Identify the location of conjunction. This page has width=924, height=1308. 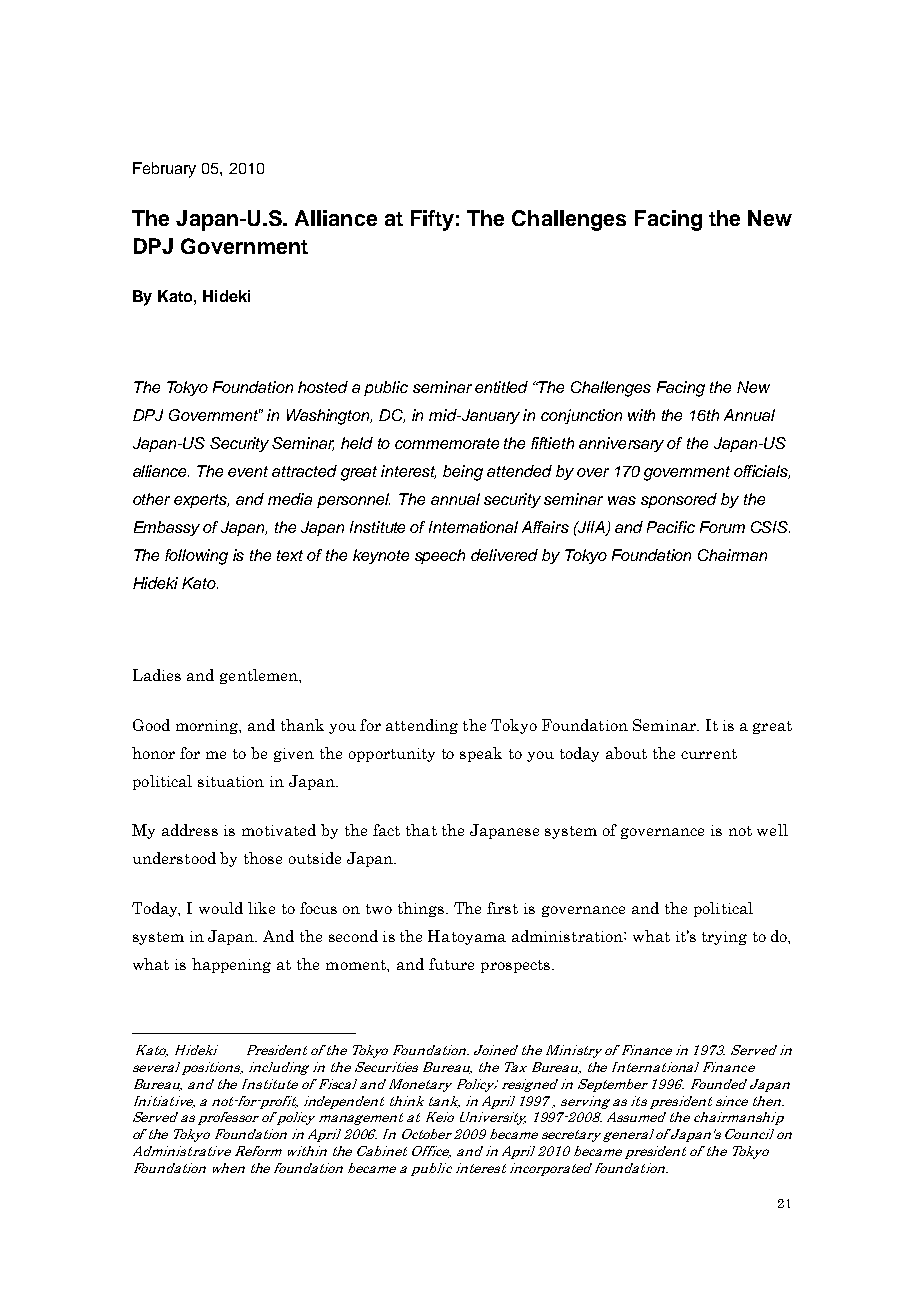
(581, 416).
